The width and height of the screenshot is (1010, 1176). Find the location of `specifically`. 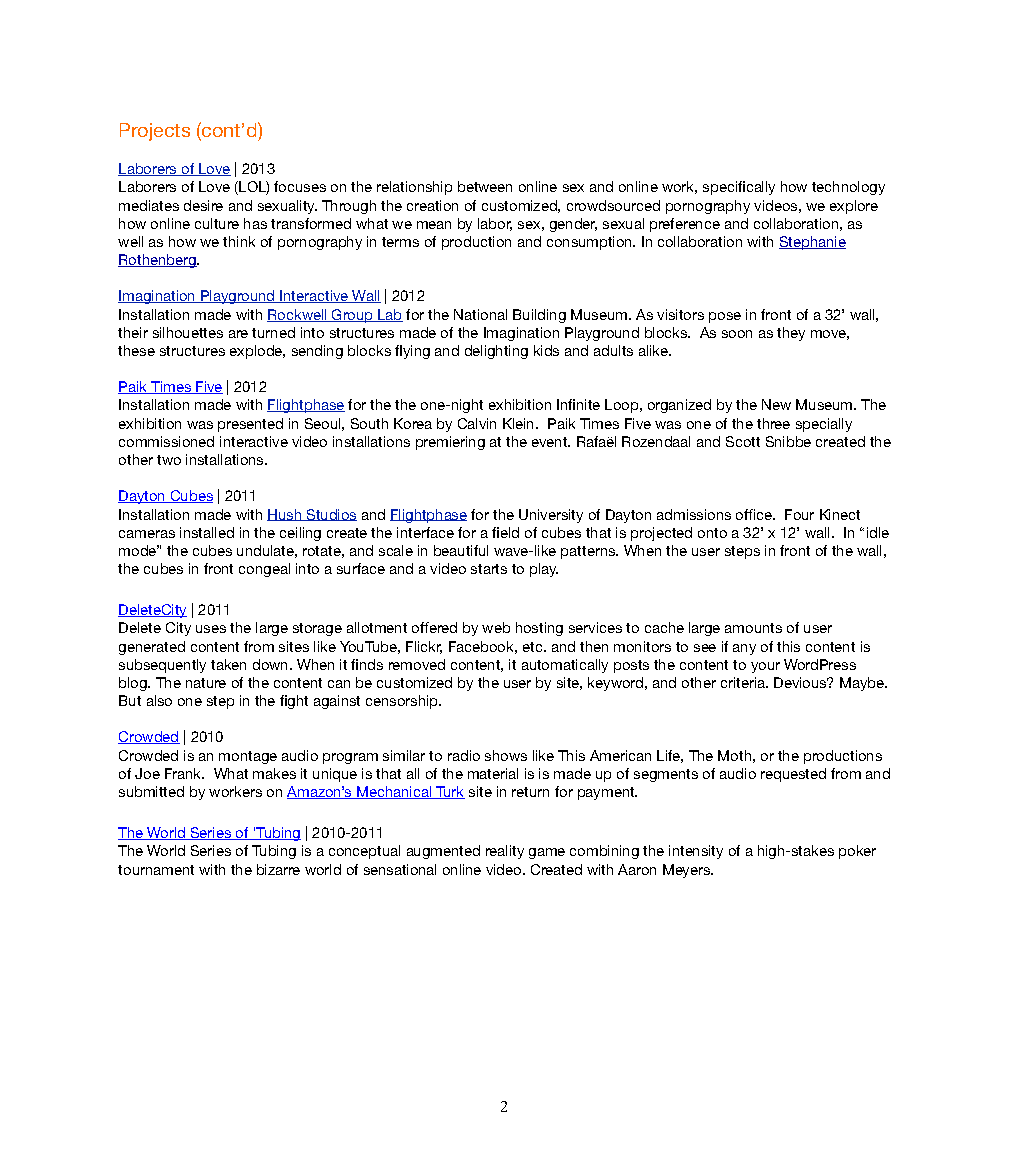

specifically is located at coordinates (739, 188).
